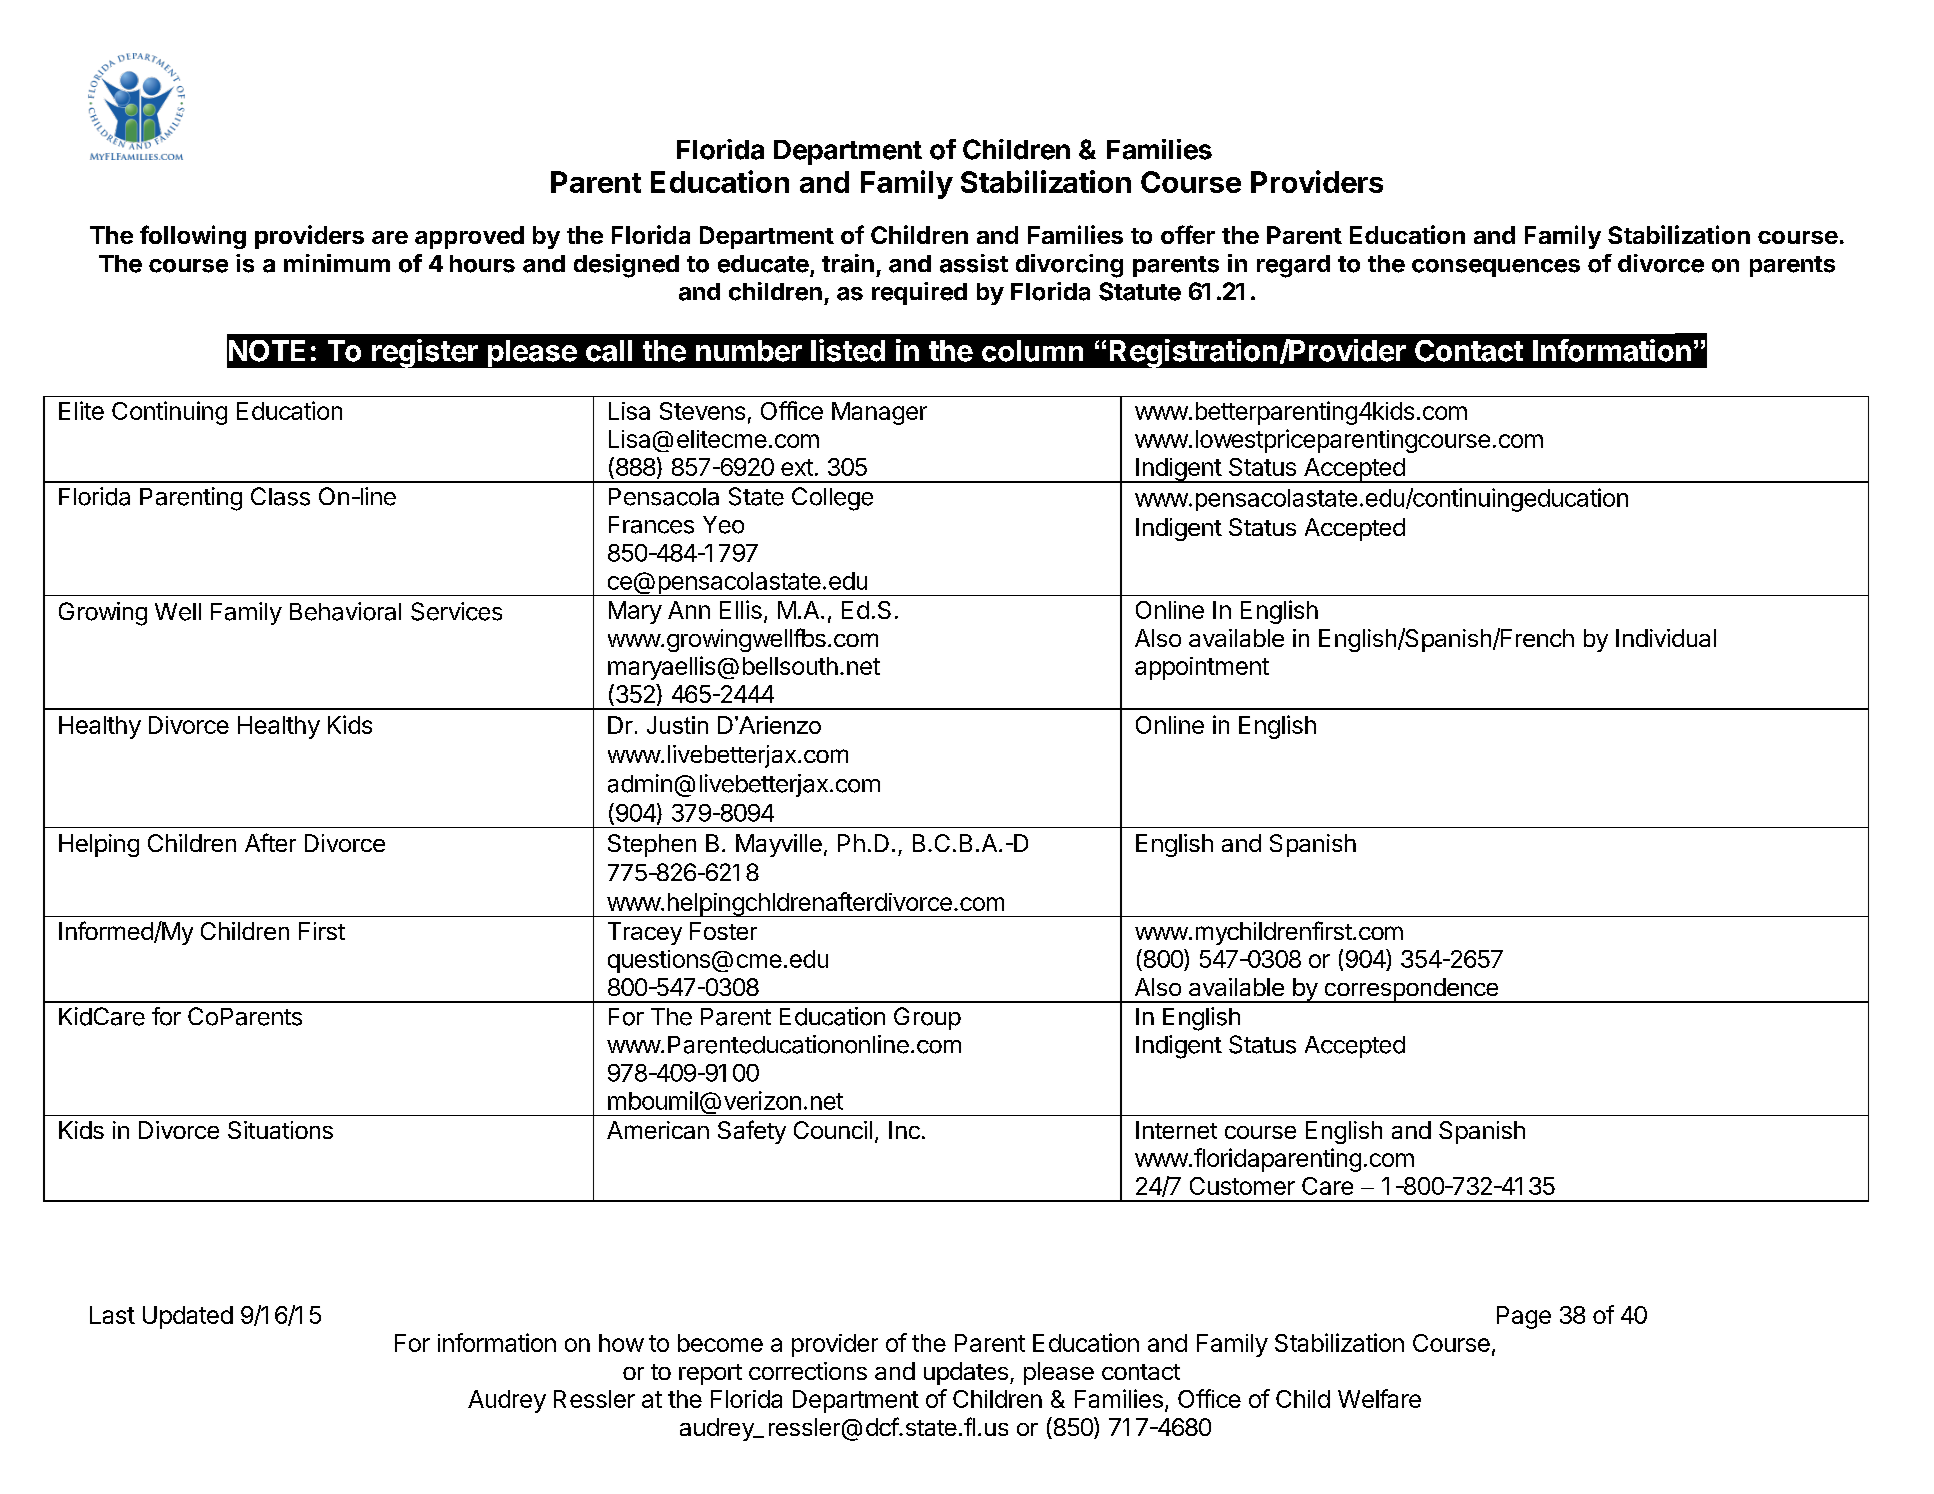 Image resolution: width=1934 pixels, height=1494 pixels. What do you see at coordinates (1411, 990) in the screenshot?
I see `correspondence` at bounding box center [1411, 990].
